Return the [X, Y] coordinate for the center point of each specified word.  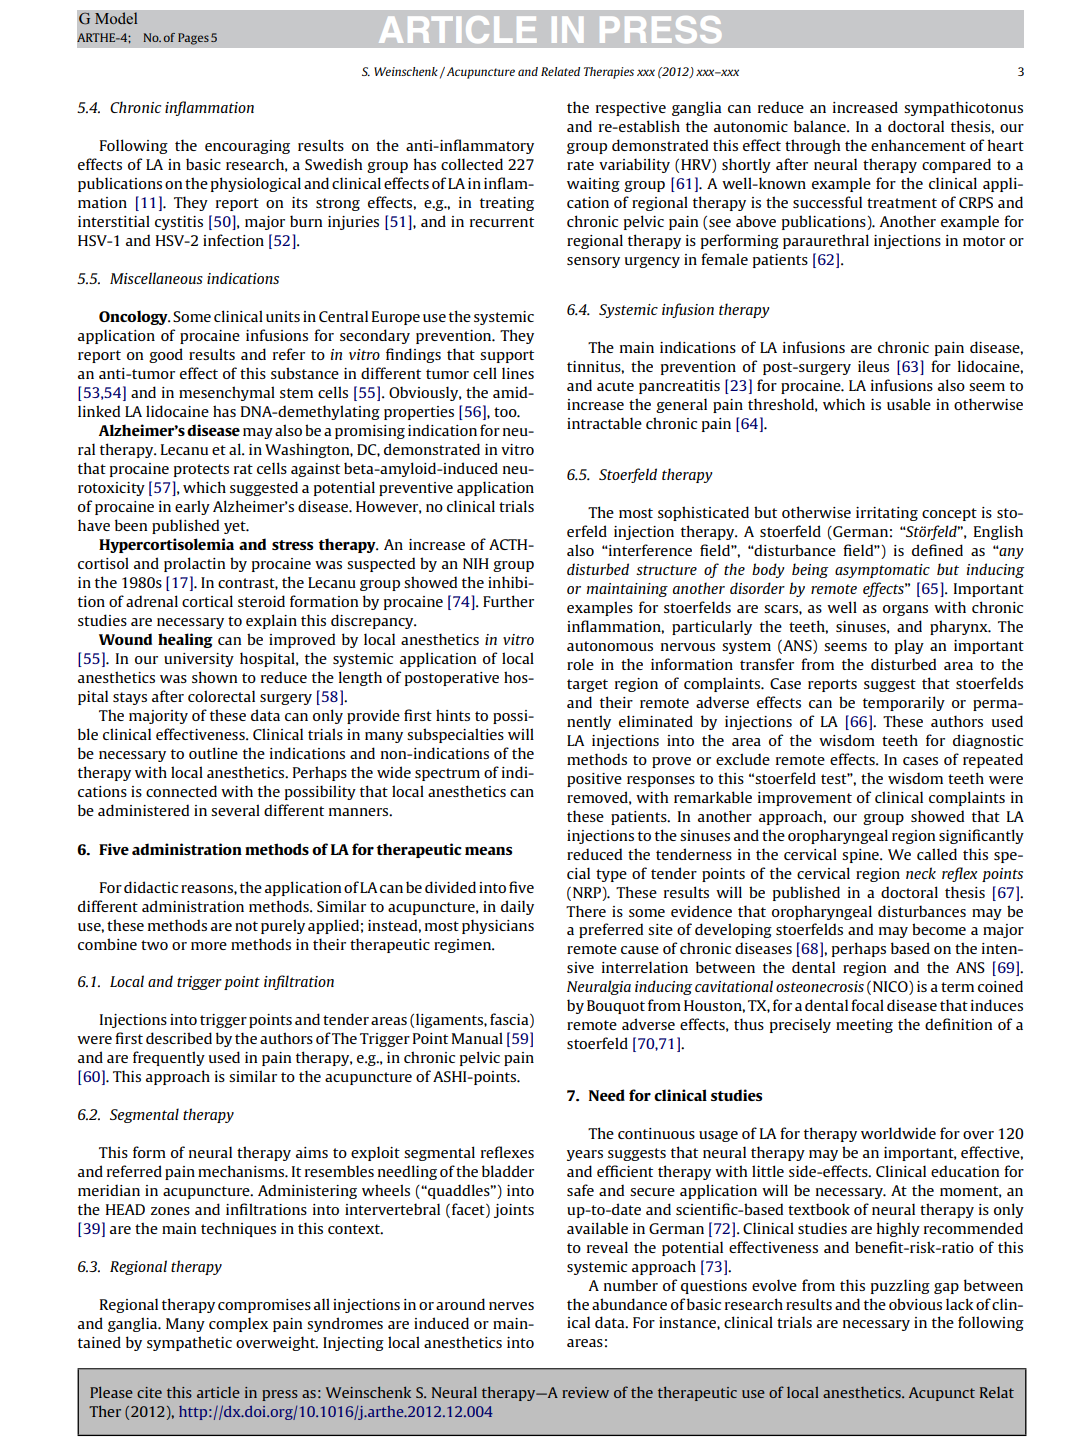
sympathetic [189, 1343]
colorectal [221, 696]
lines [518, 373]
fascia [510, 1020]
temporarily [904, 703]
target [587, 685]
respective [631, 109]
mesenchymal [227, 393]
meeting [864, 1026]
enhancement [918, 145]
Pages [193, 39]
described [179, 1038]
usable [909, 404]
